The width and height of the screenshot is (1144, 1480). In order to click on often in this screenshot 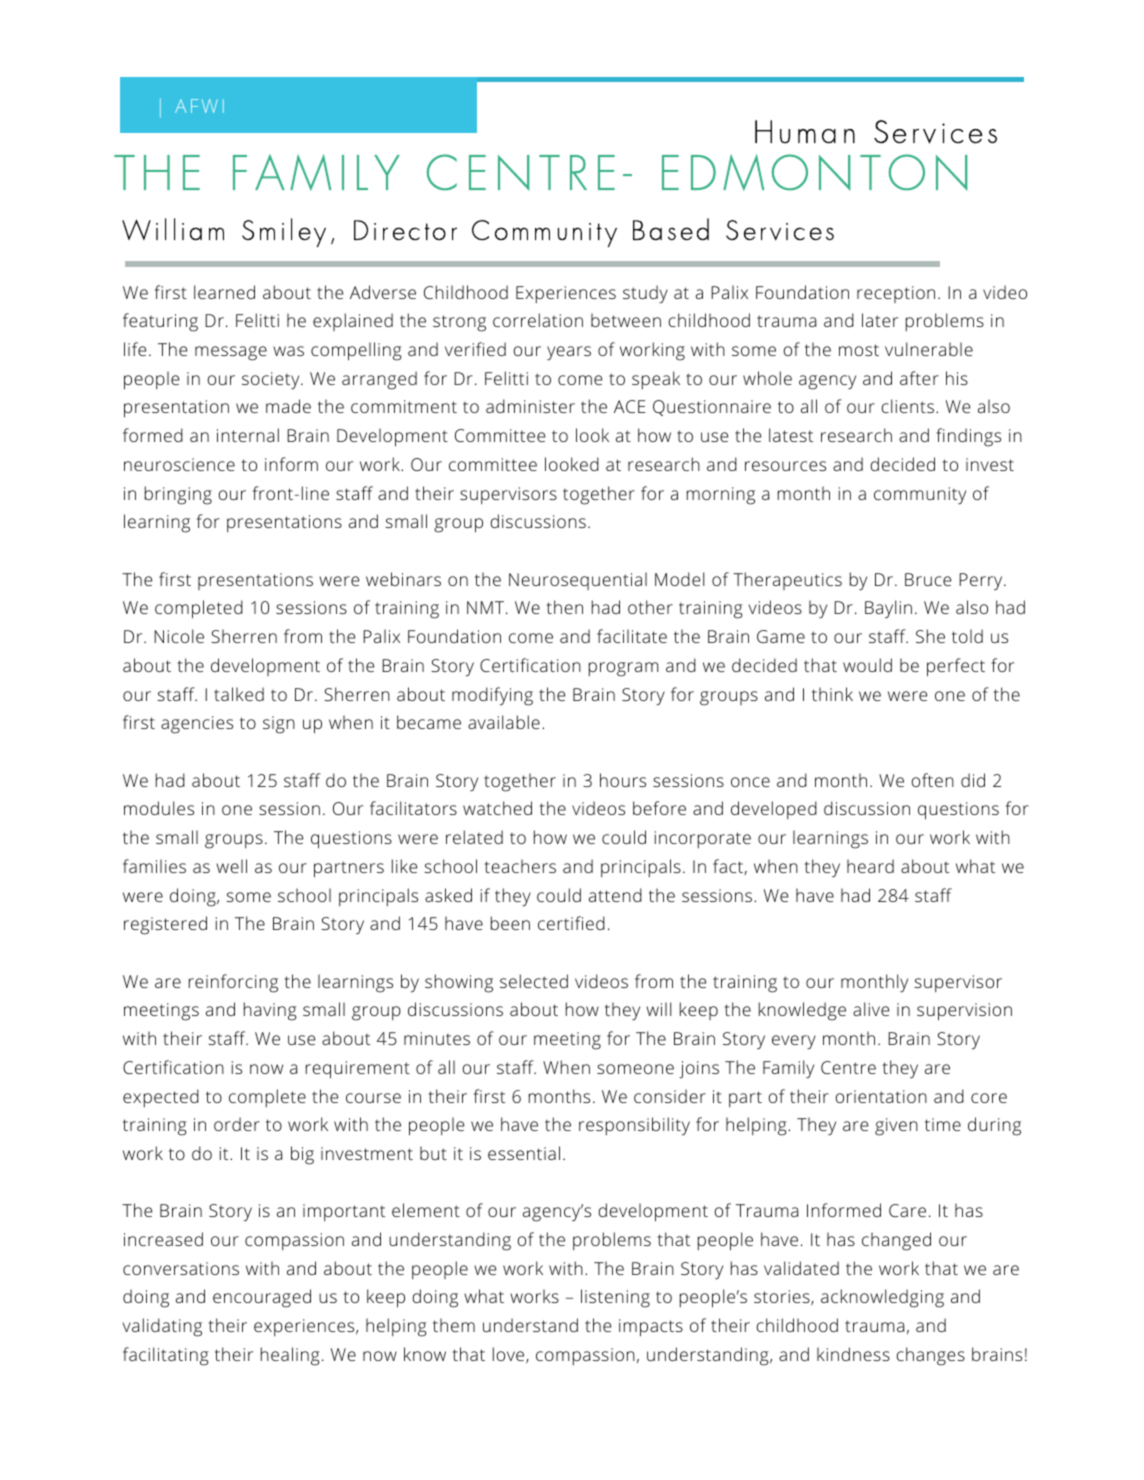, I will do `click(932, 780)`.
